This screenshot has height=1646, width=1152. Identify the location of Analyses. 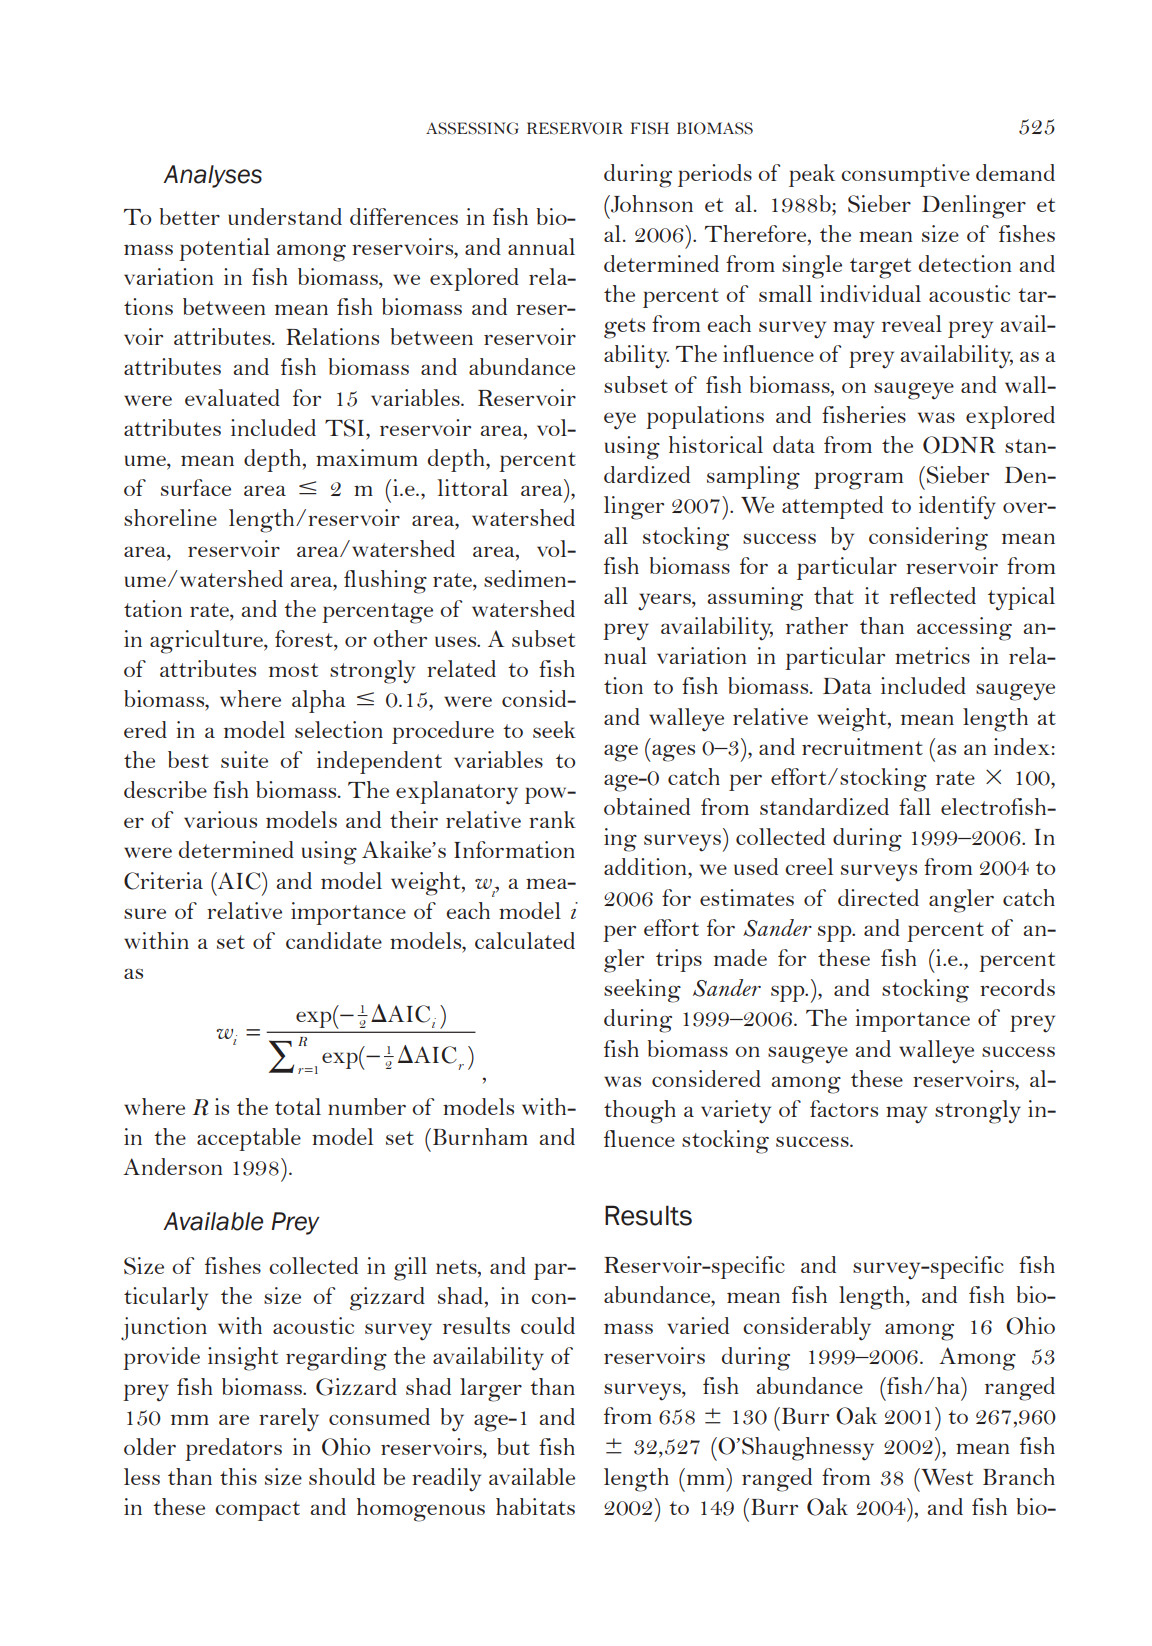
(212, 176).
